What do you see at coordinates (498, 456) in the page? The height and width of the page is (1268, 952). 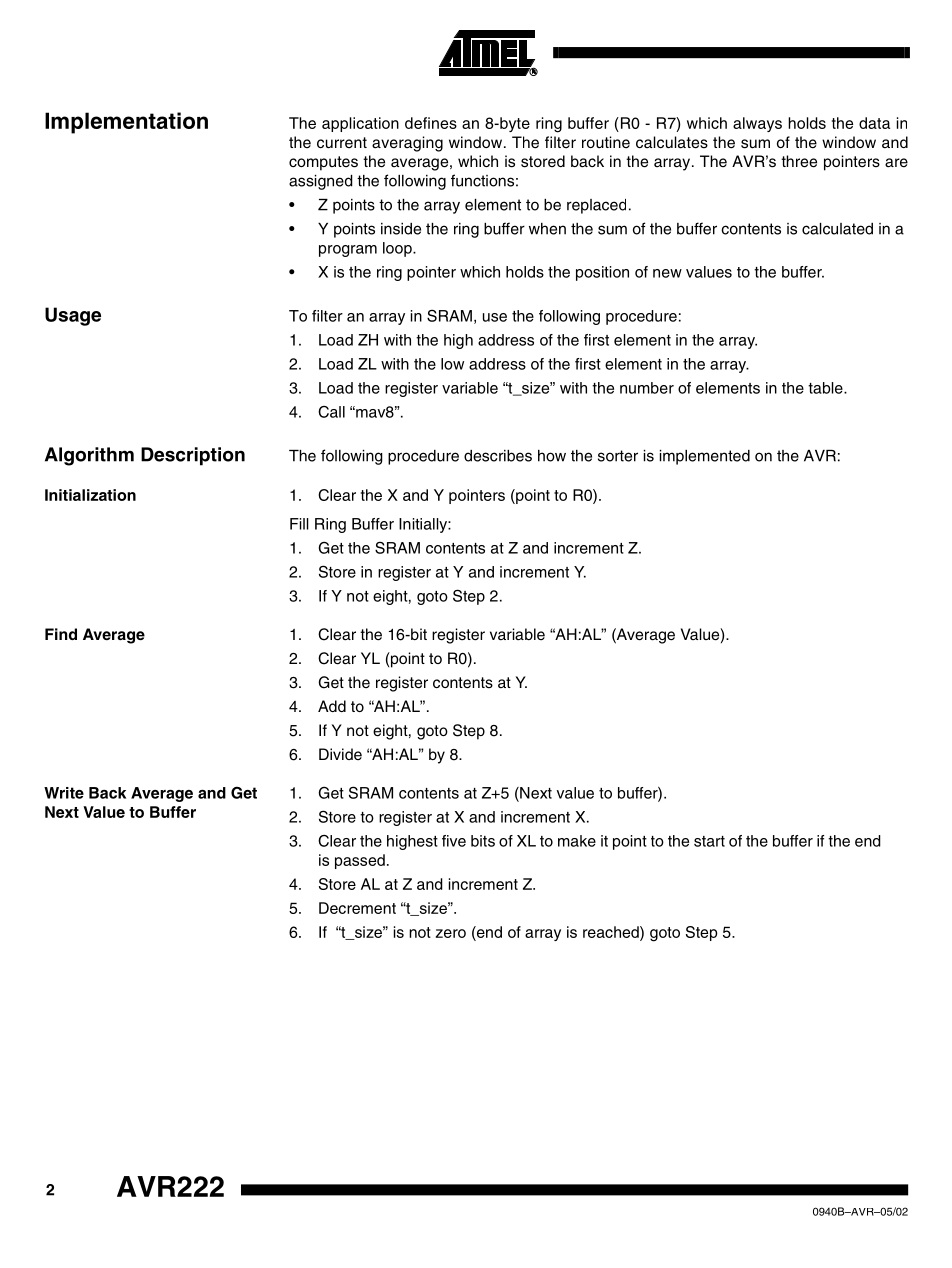 I see `describes` at bounding box center [498, 456].
